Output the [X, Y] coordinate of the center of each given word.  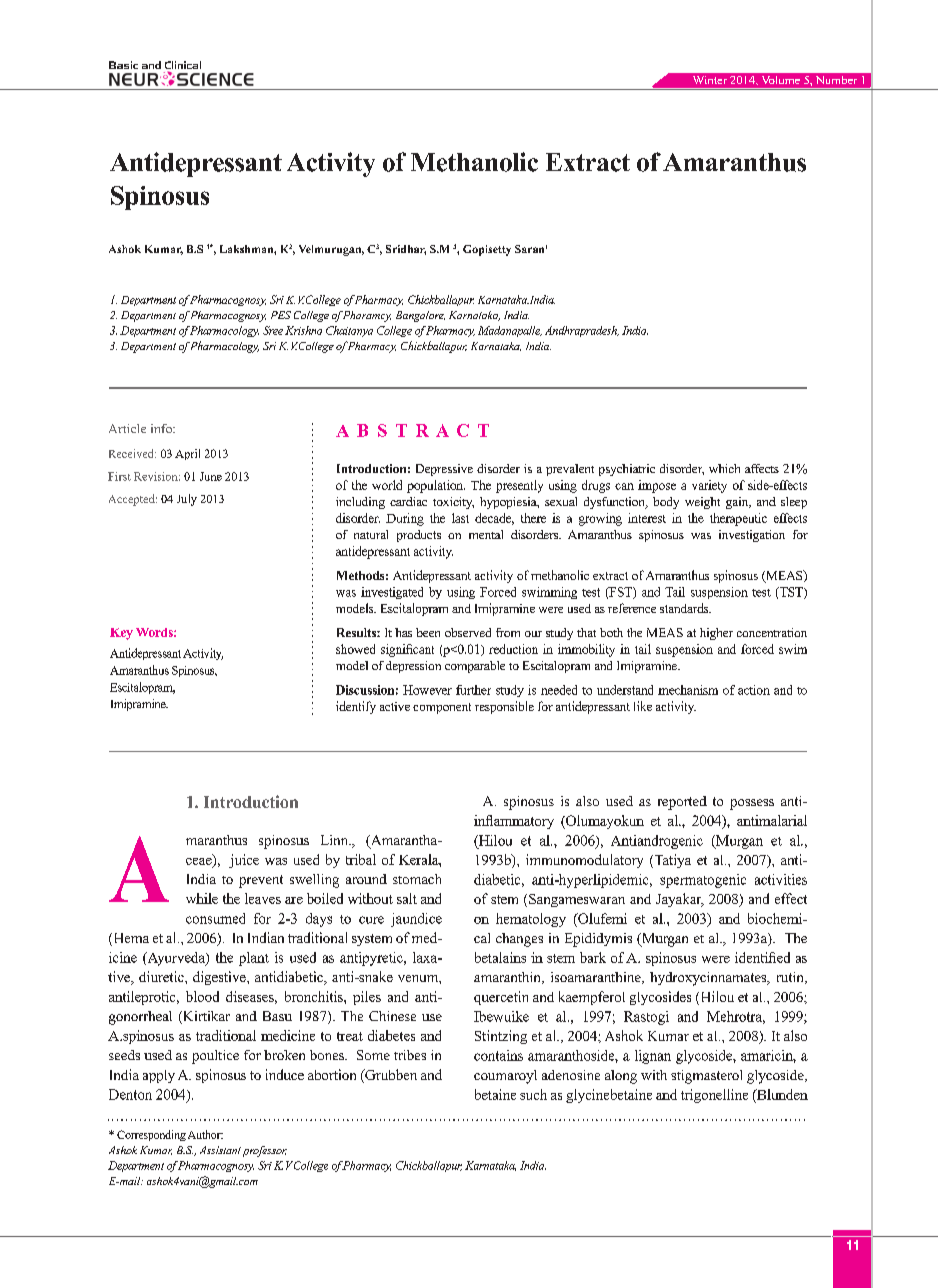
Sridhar [406, 250]
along [621, 1077]
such [533, 1094]
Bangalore [420, 316]
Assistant [220, 1150]
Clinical [183, 66]
